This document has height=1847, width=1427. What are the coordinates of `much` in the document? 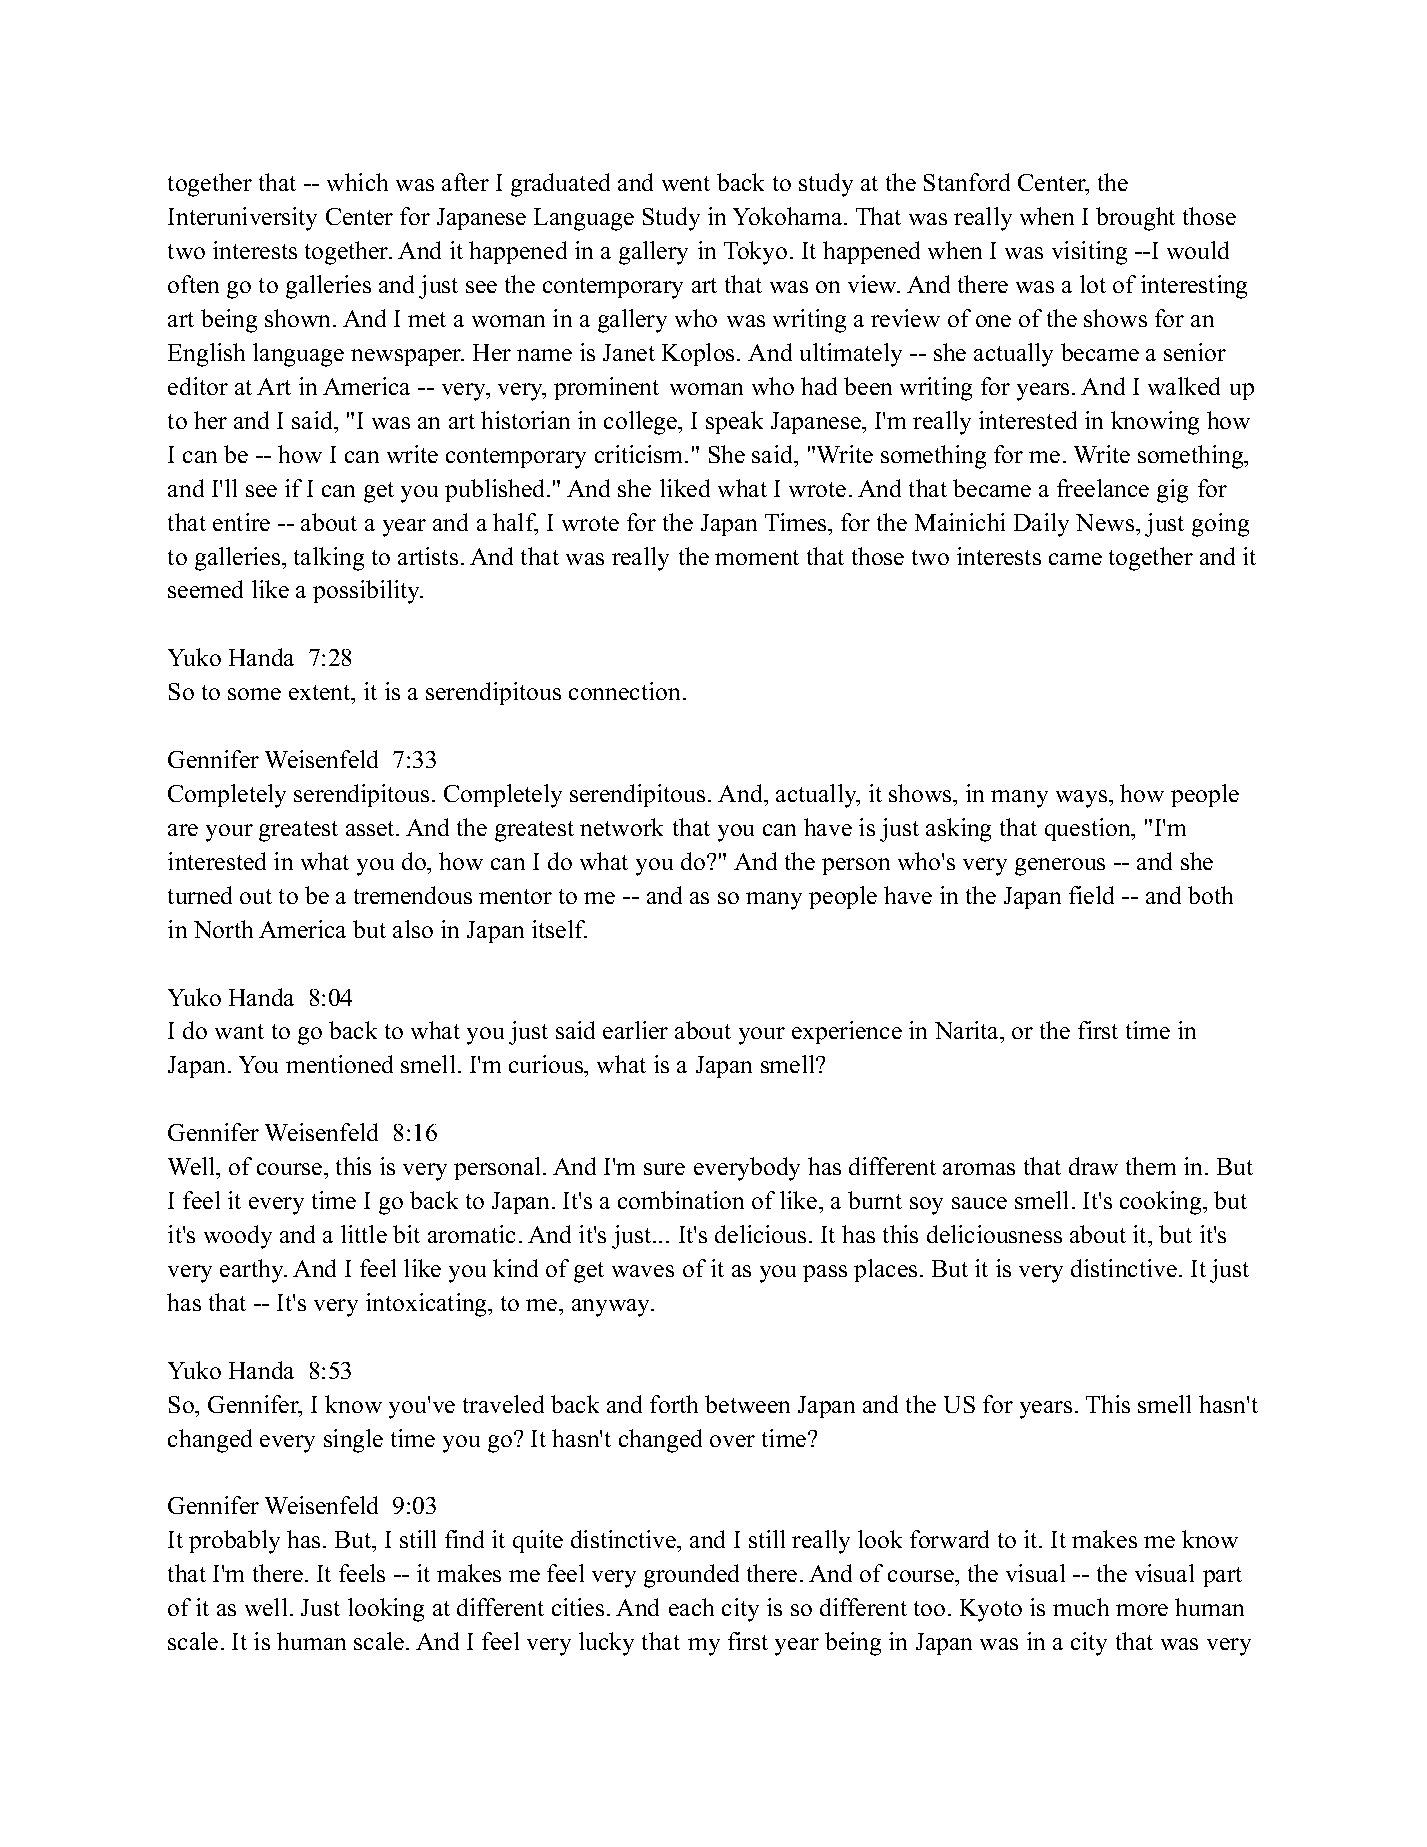 It's located at (1081, 1607).
